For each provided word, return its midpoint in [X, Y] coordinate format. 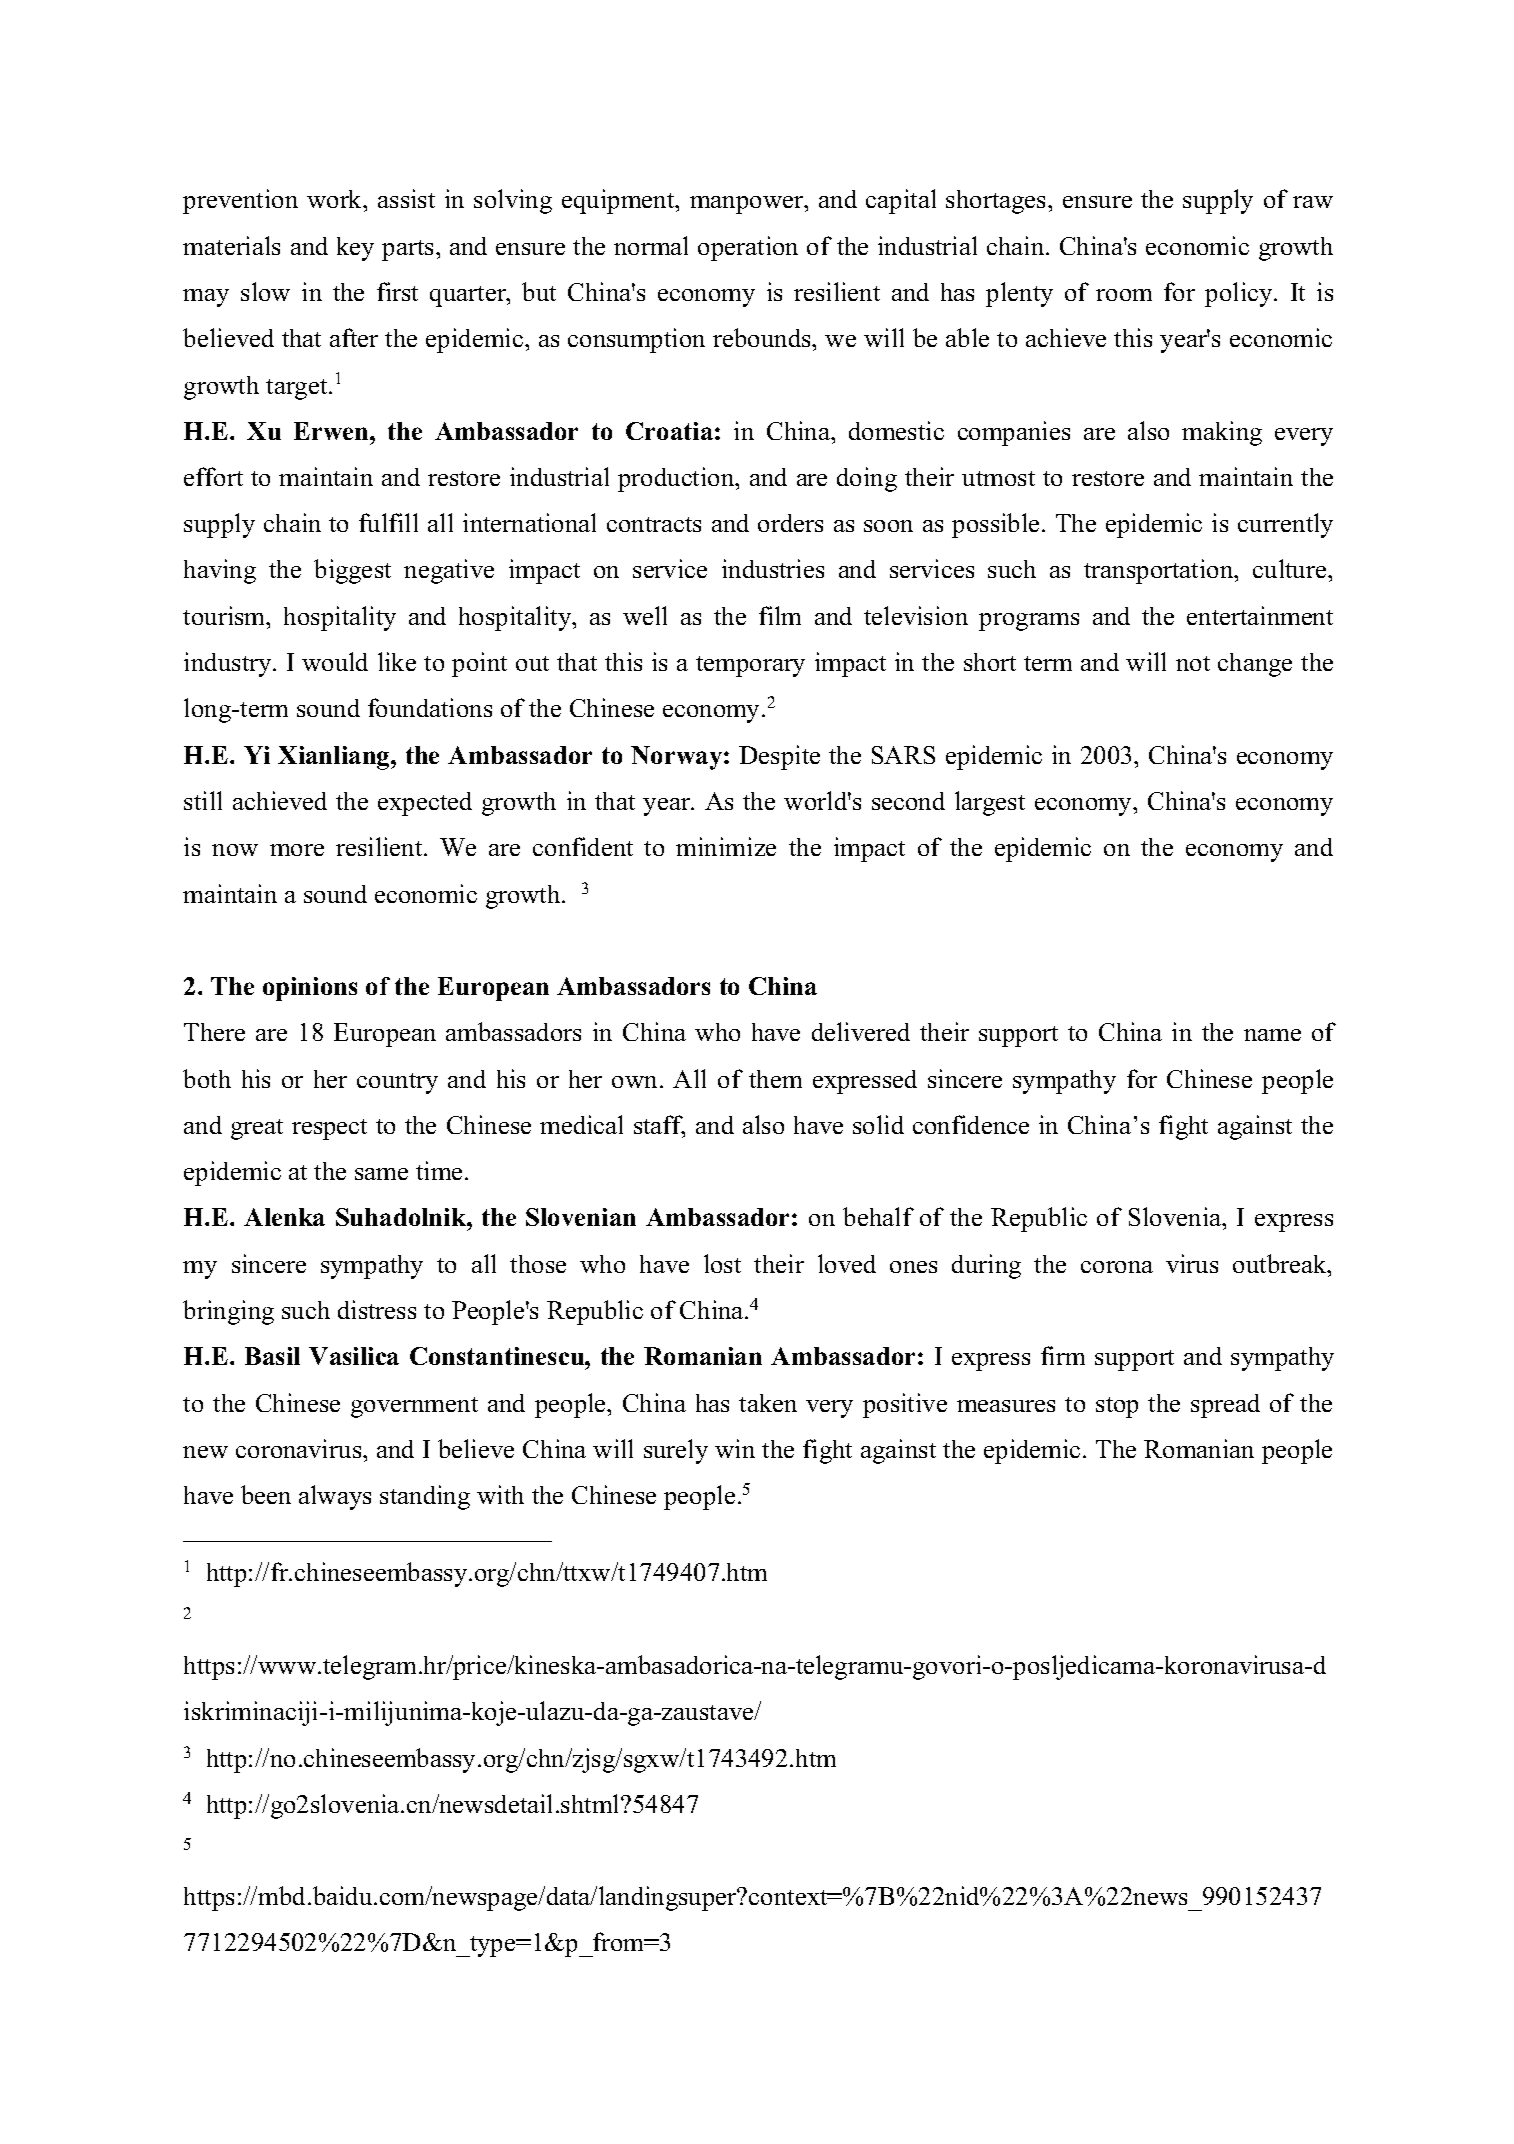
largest [990, 803]
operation [748, 248]
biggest [352, 571]
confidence [971, 1124]
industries [773, 568]
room [1124, 295]
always [335, 1497]
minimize [726, 846]
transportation [1160, 571]
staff [659, 1126]
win [735, 1448]
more [297, 850]
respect [329, 1129]
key [355, 249]
